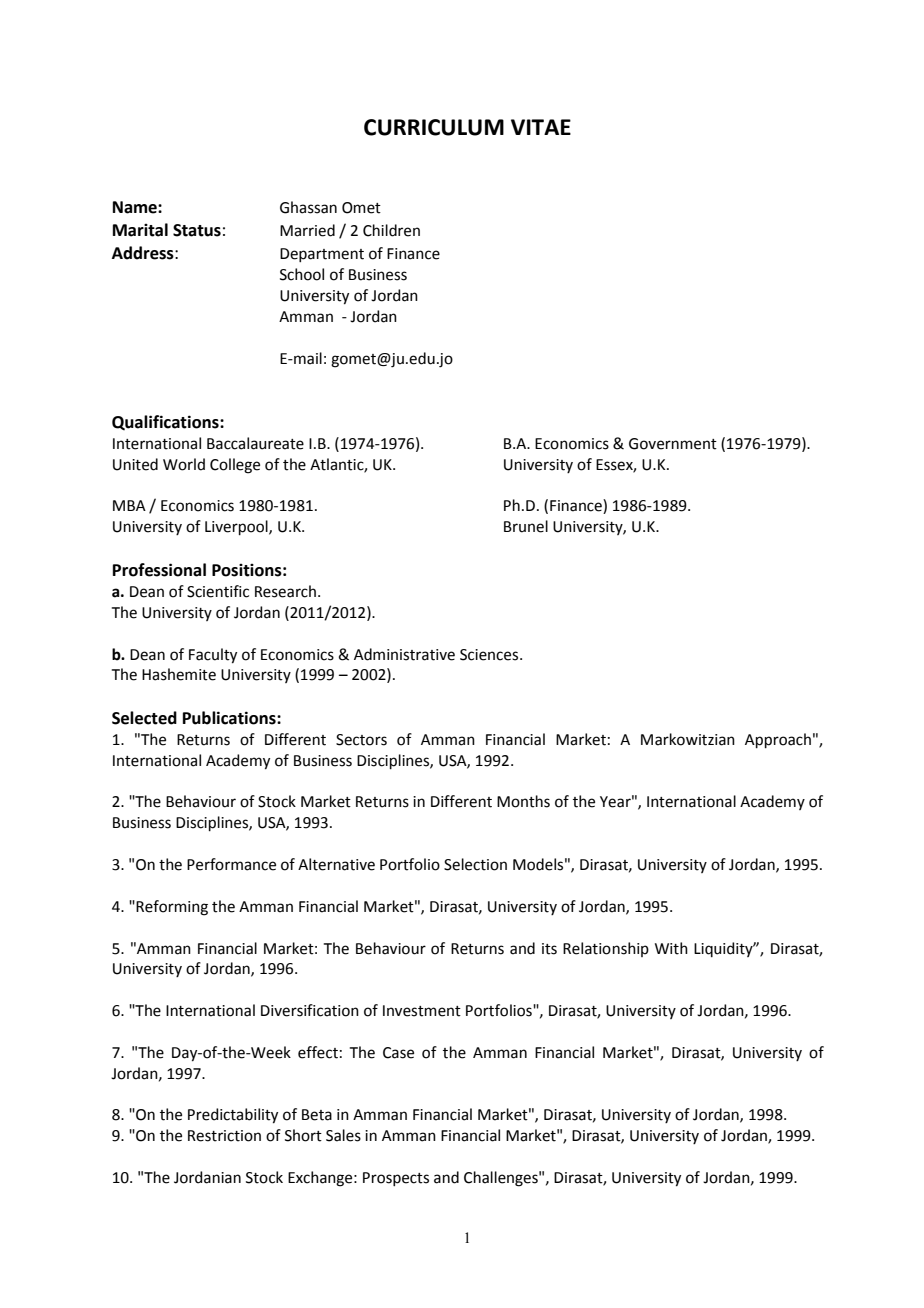 The height and width of the image is (1308, 924). I want to click on VITAE, so click(541, 127).
